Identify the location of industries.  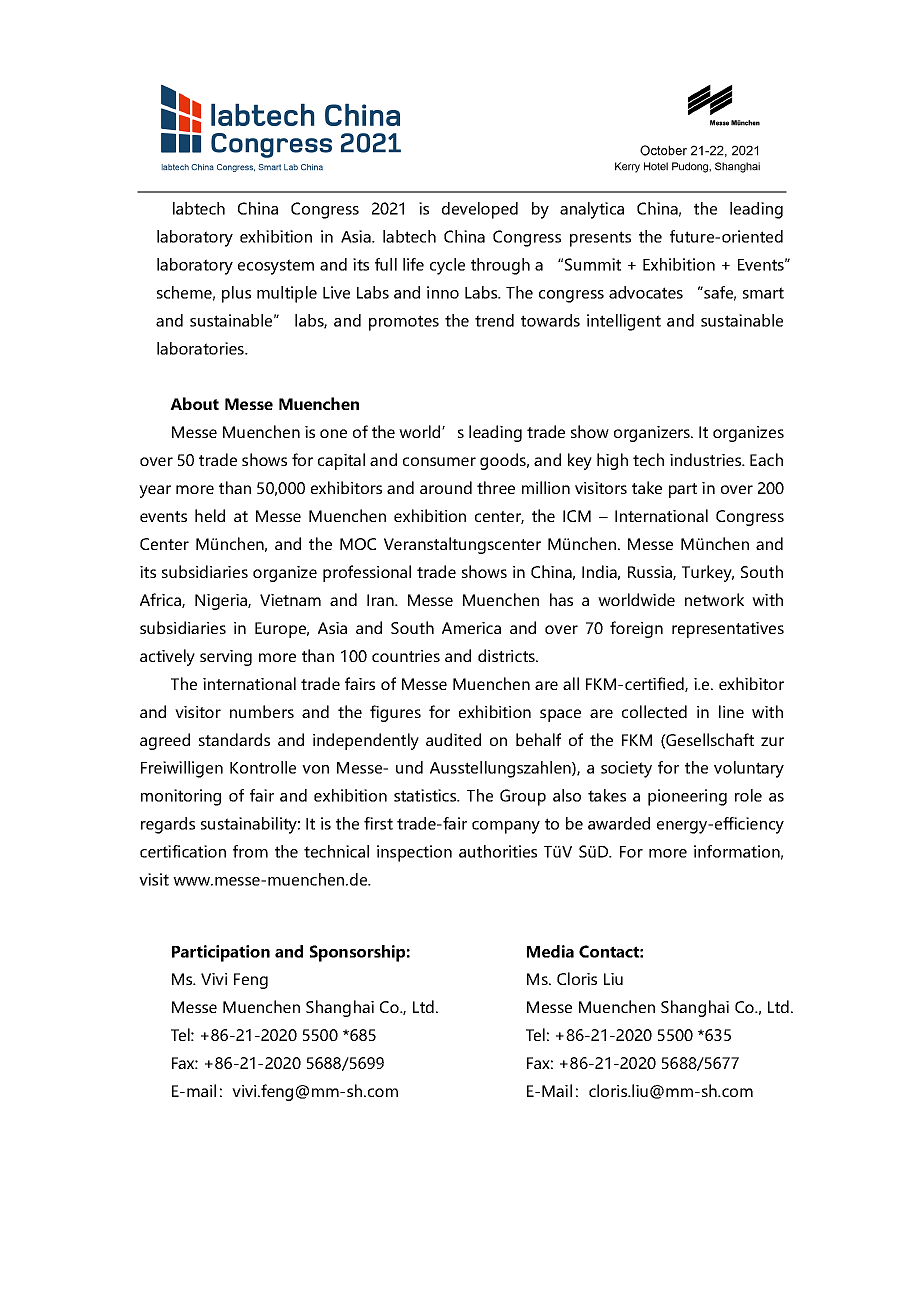
(707, 459).
